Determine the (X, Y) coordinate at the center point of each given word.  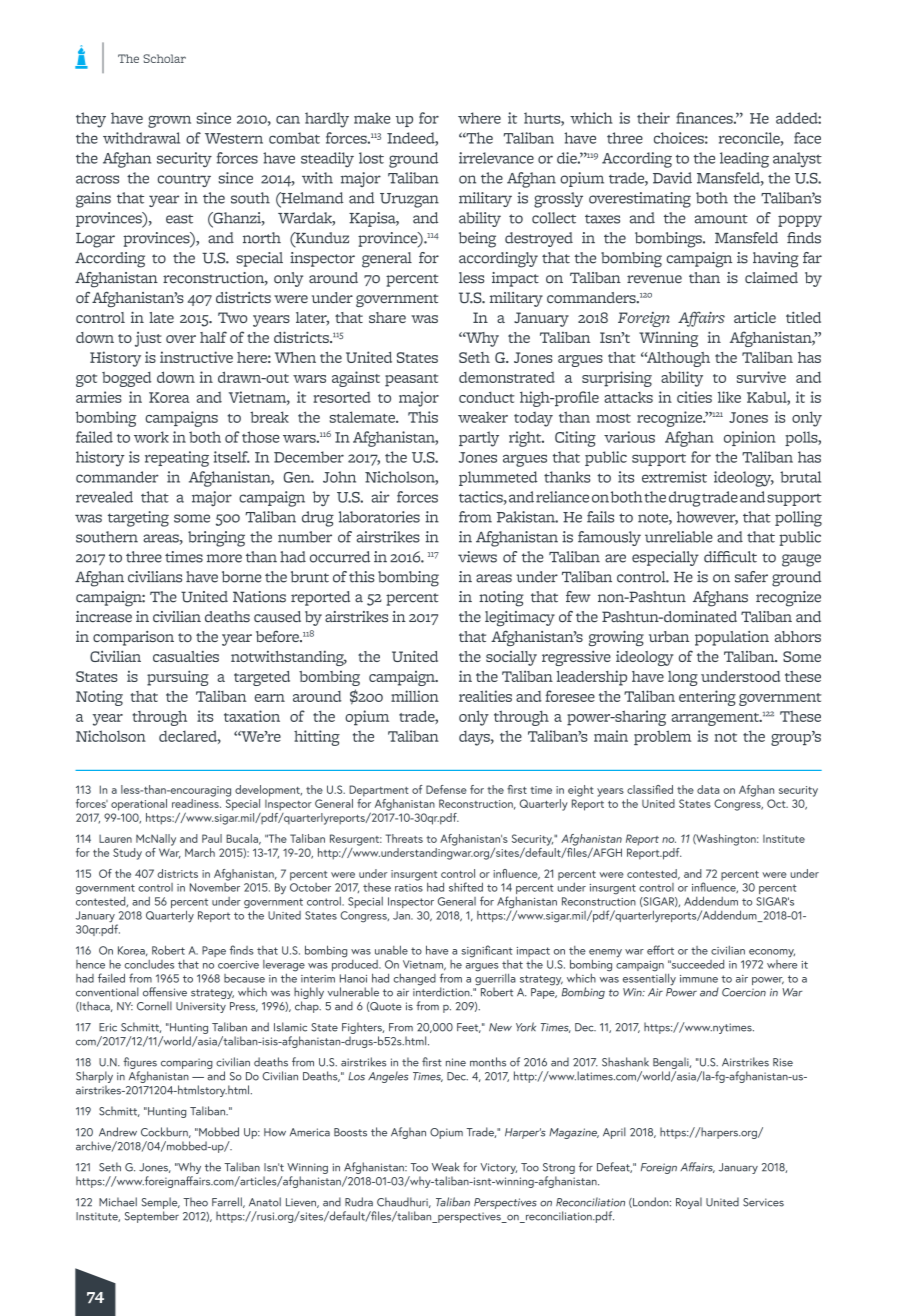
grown (169, 121)
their (653, 118)
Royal (689, 1203)
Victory (498, 1168)
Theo (195, 1202)
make (372, 118)
